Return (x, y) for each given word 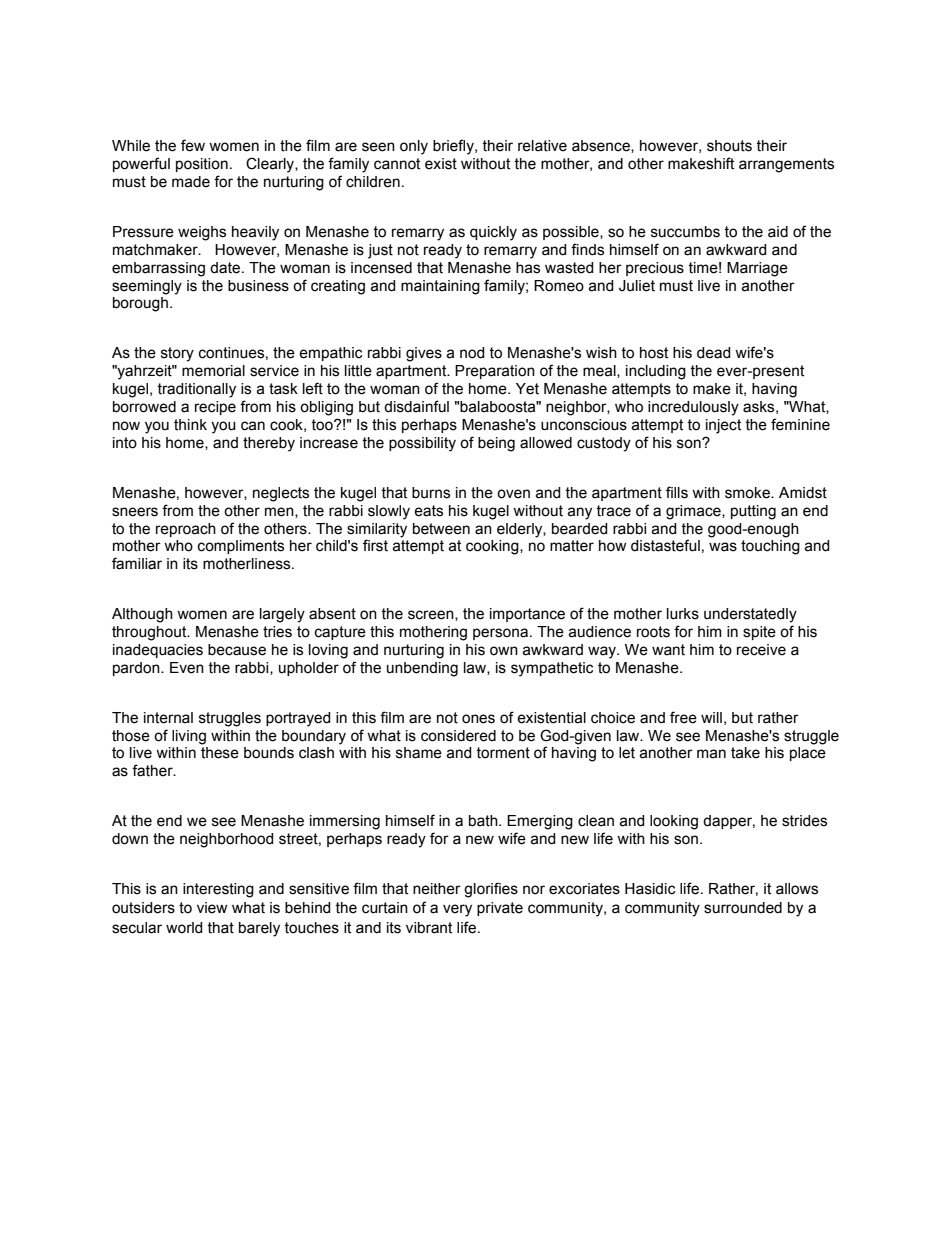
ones (478, 719)
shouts (729, 146)
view (212, 908)
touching (770, 547)
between (441, 529)
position (202, 165)
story (177, 354)
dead (714, 353)
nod (472, 353)
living (189, 737)
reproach (186, 530)
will (711, 717)
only (414, 147)
